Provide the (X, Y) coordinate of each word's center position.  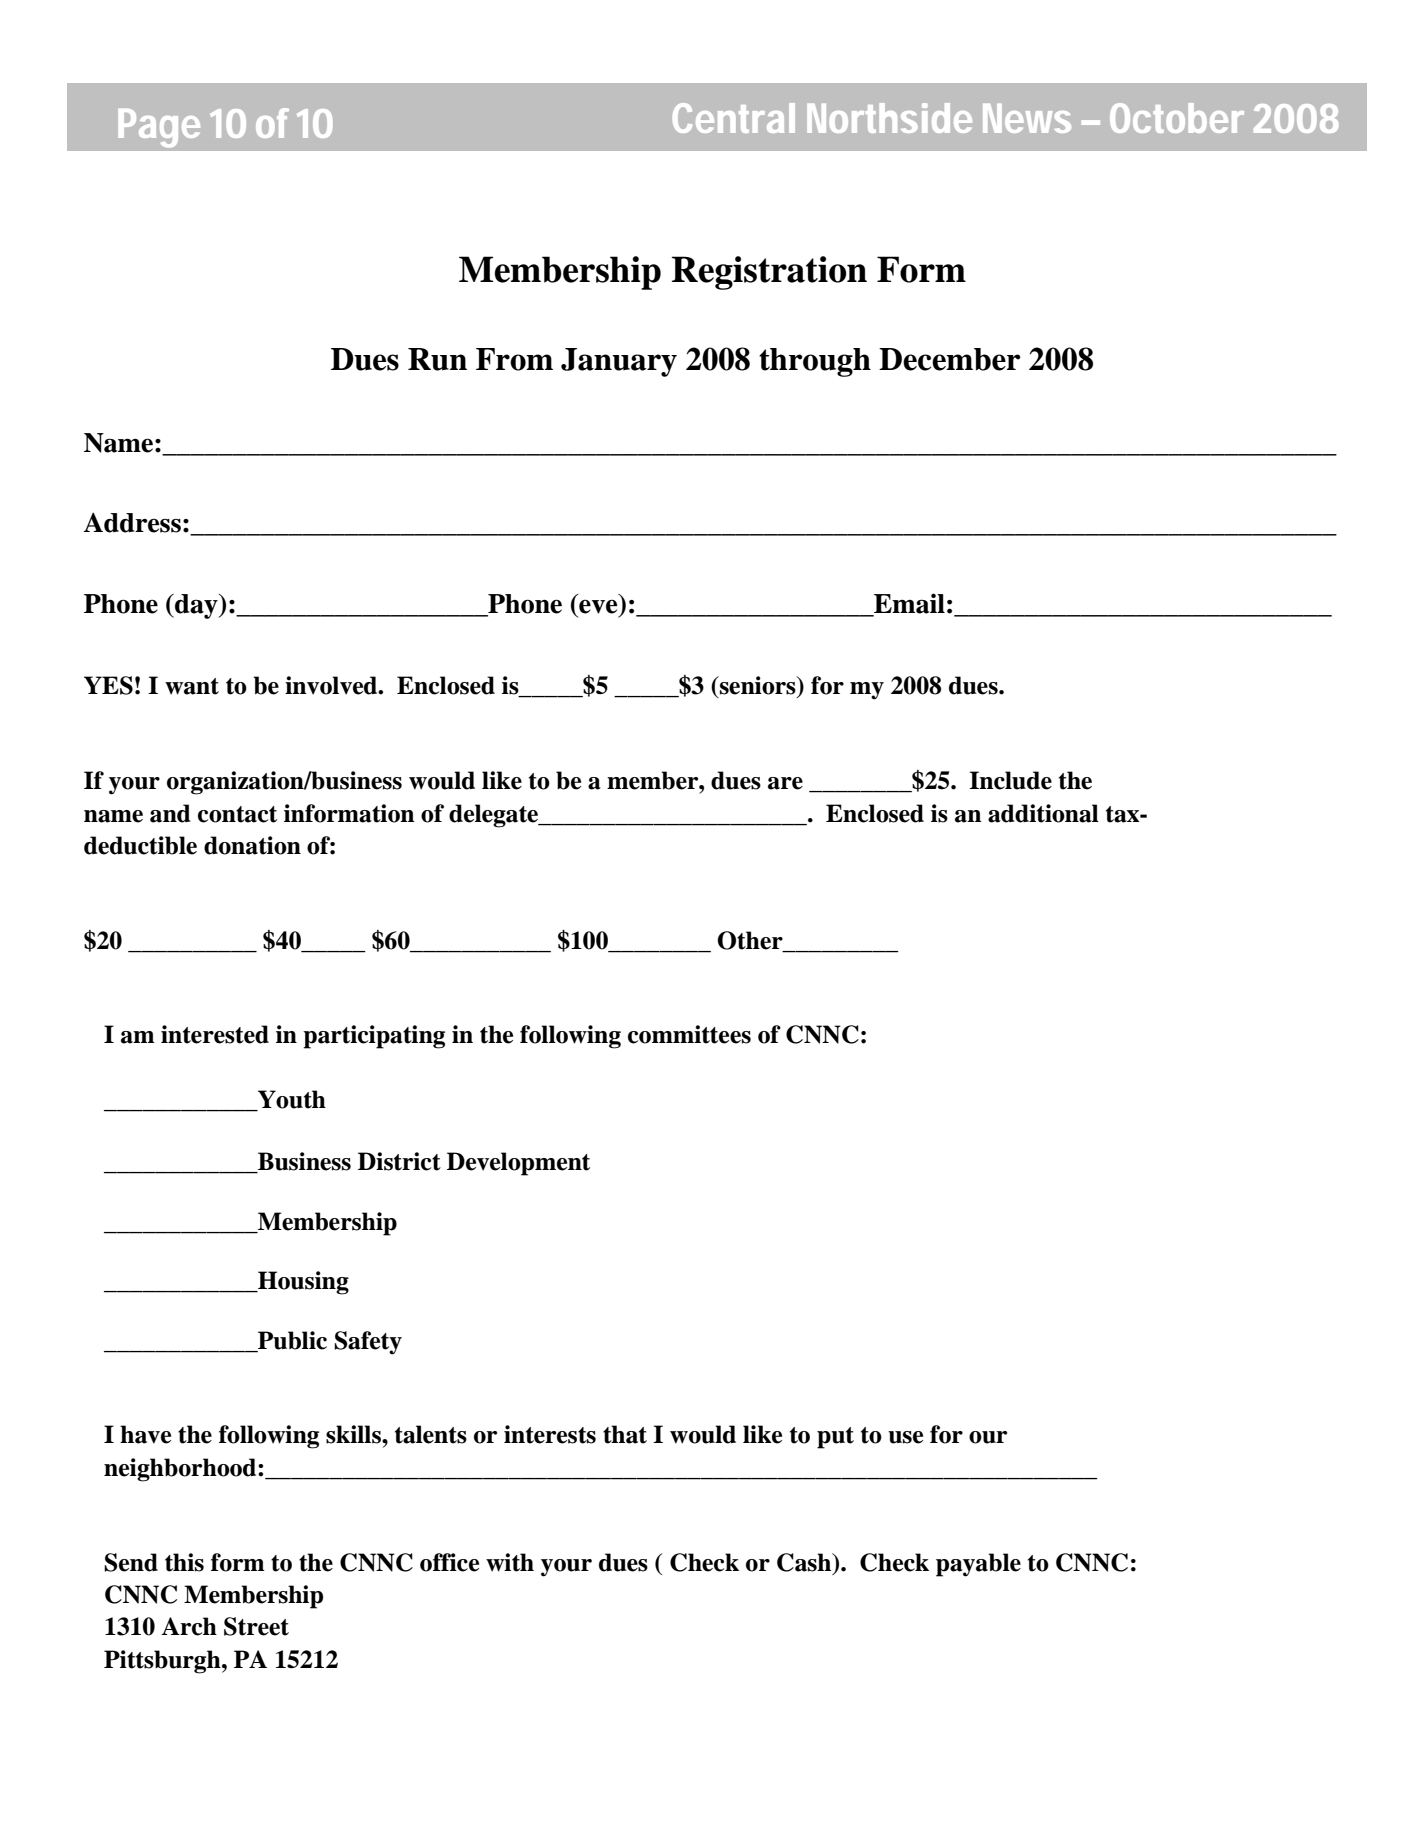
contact (237, 814)
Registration (769, 273)
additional (1043, 813)
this (184, 1562)
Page (159, 128)
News (1027, 118)
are (785, 783)
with (510, 1562)
